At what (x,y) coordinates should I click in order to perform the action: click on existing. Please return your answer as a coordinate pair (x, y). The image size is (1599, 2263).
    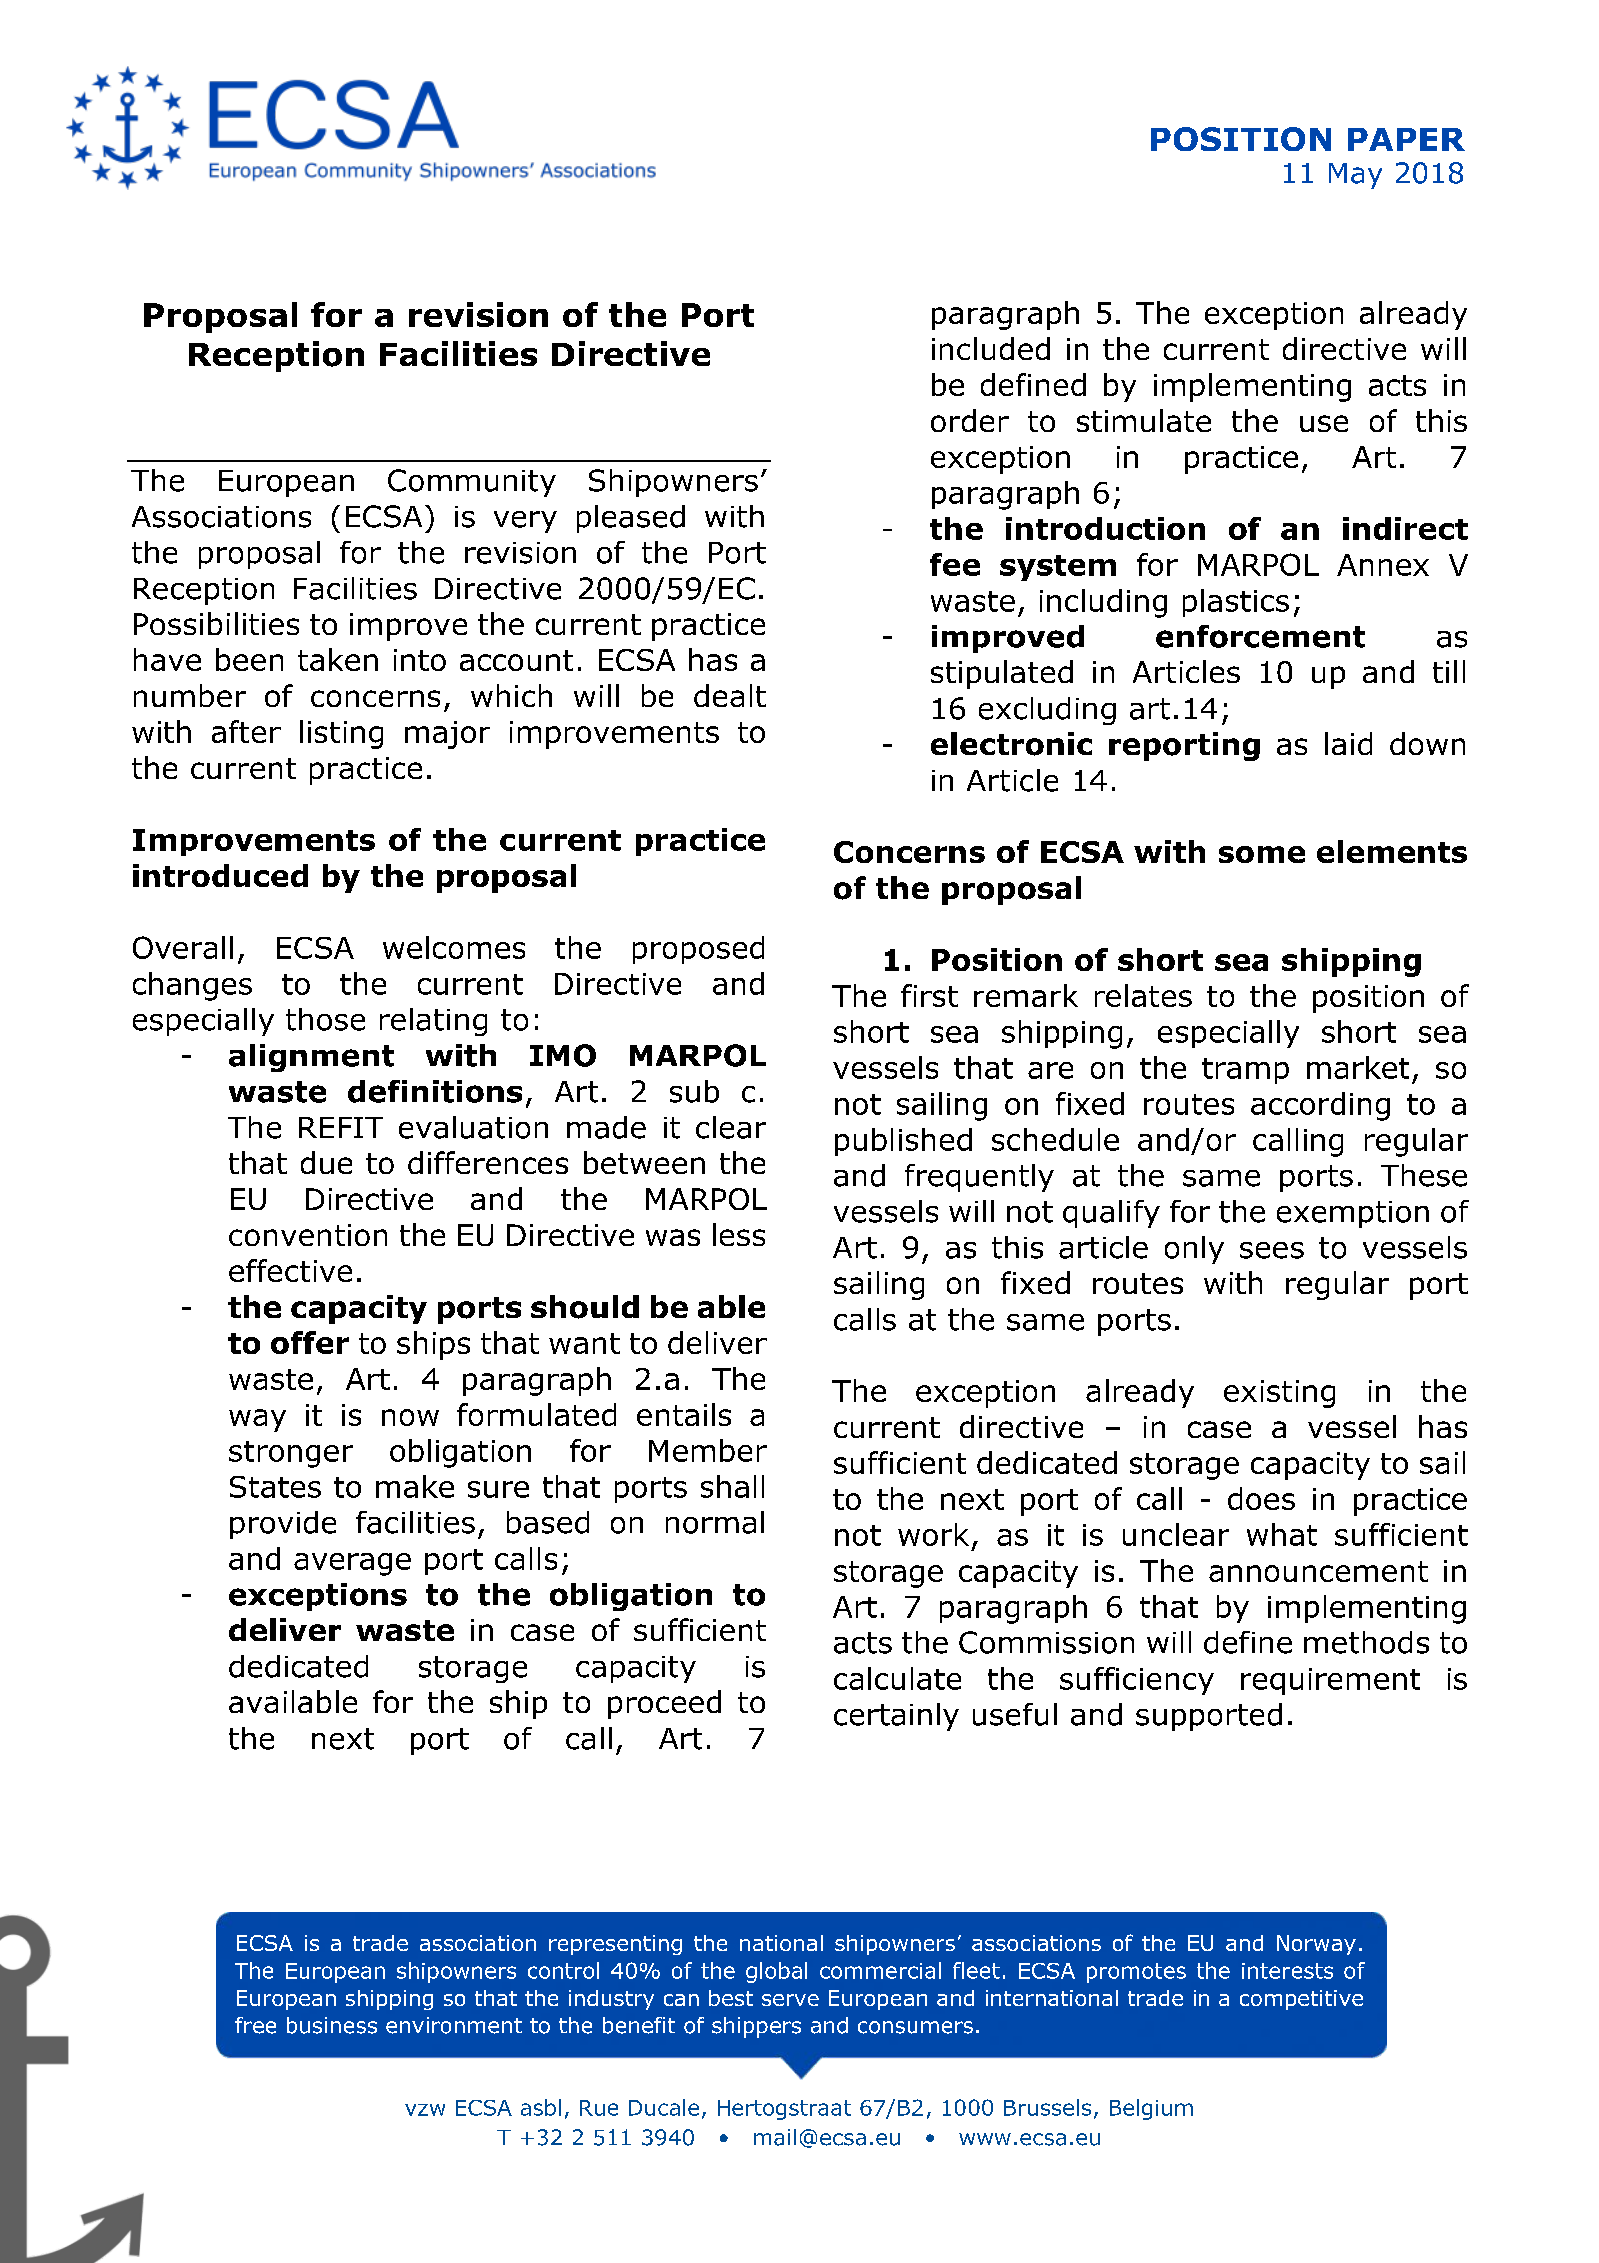
    Looking at the image, I should click on (1279, 1394).
